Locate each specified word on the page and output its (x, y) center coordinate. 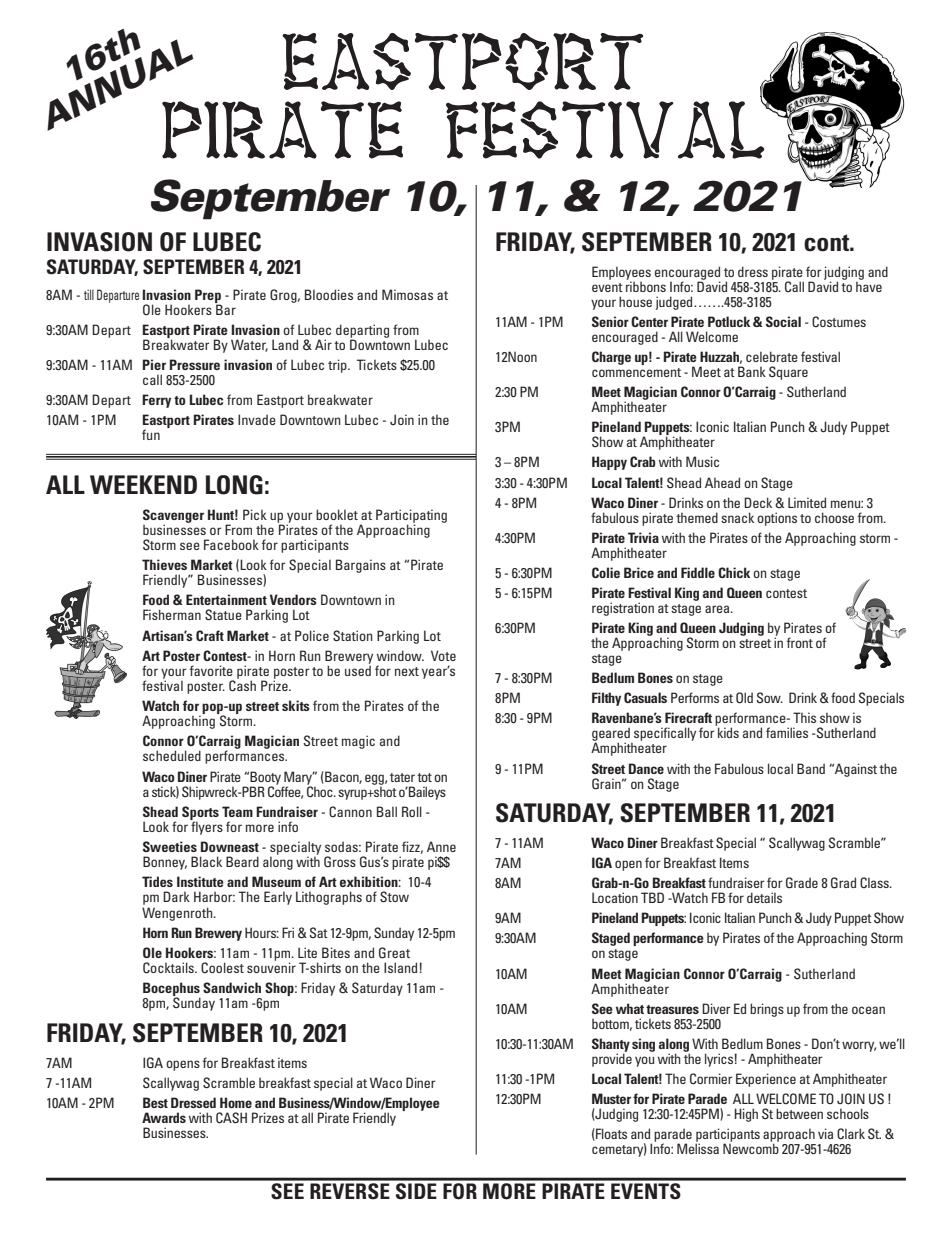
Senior (610, 321)
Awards (164, 1117)
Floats (610, 1133)
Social (783, 321)
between (799, 1113)
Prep (208, 297)
